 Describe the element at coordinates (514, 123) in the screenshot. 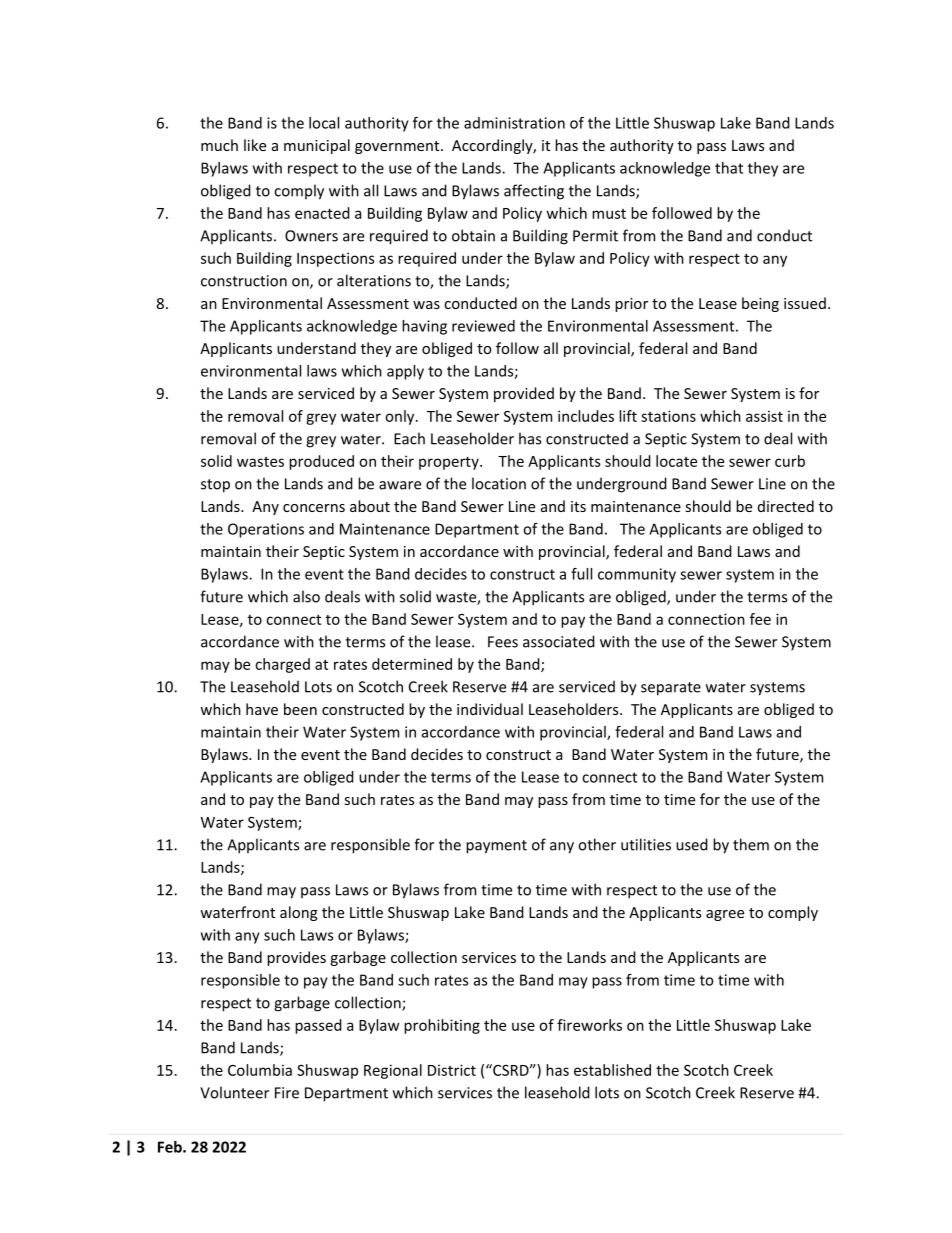

I see `administration` at that location.
